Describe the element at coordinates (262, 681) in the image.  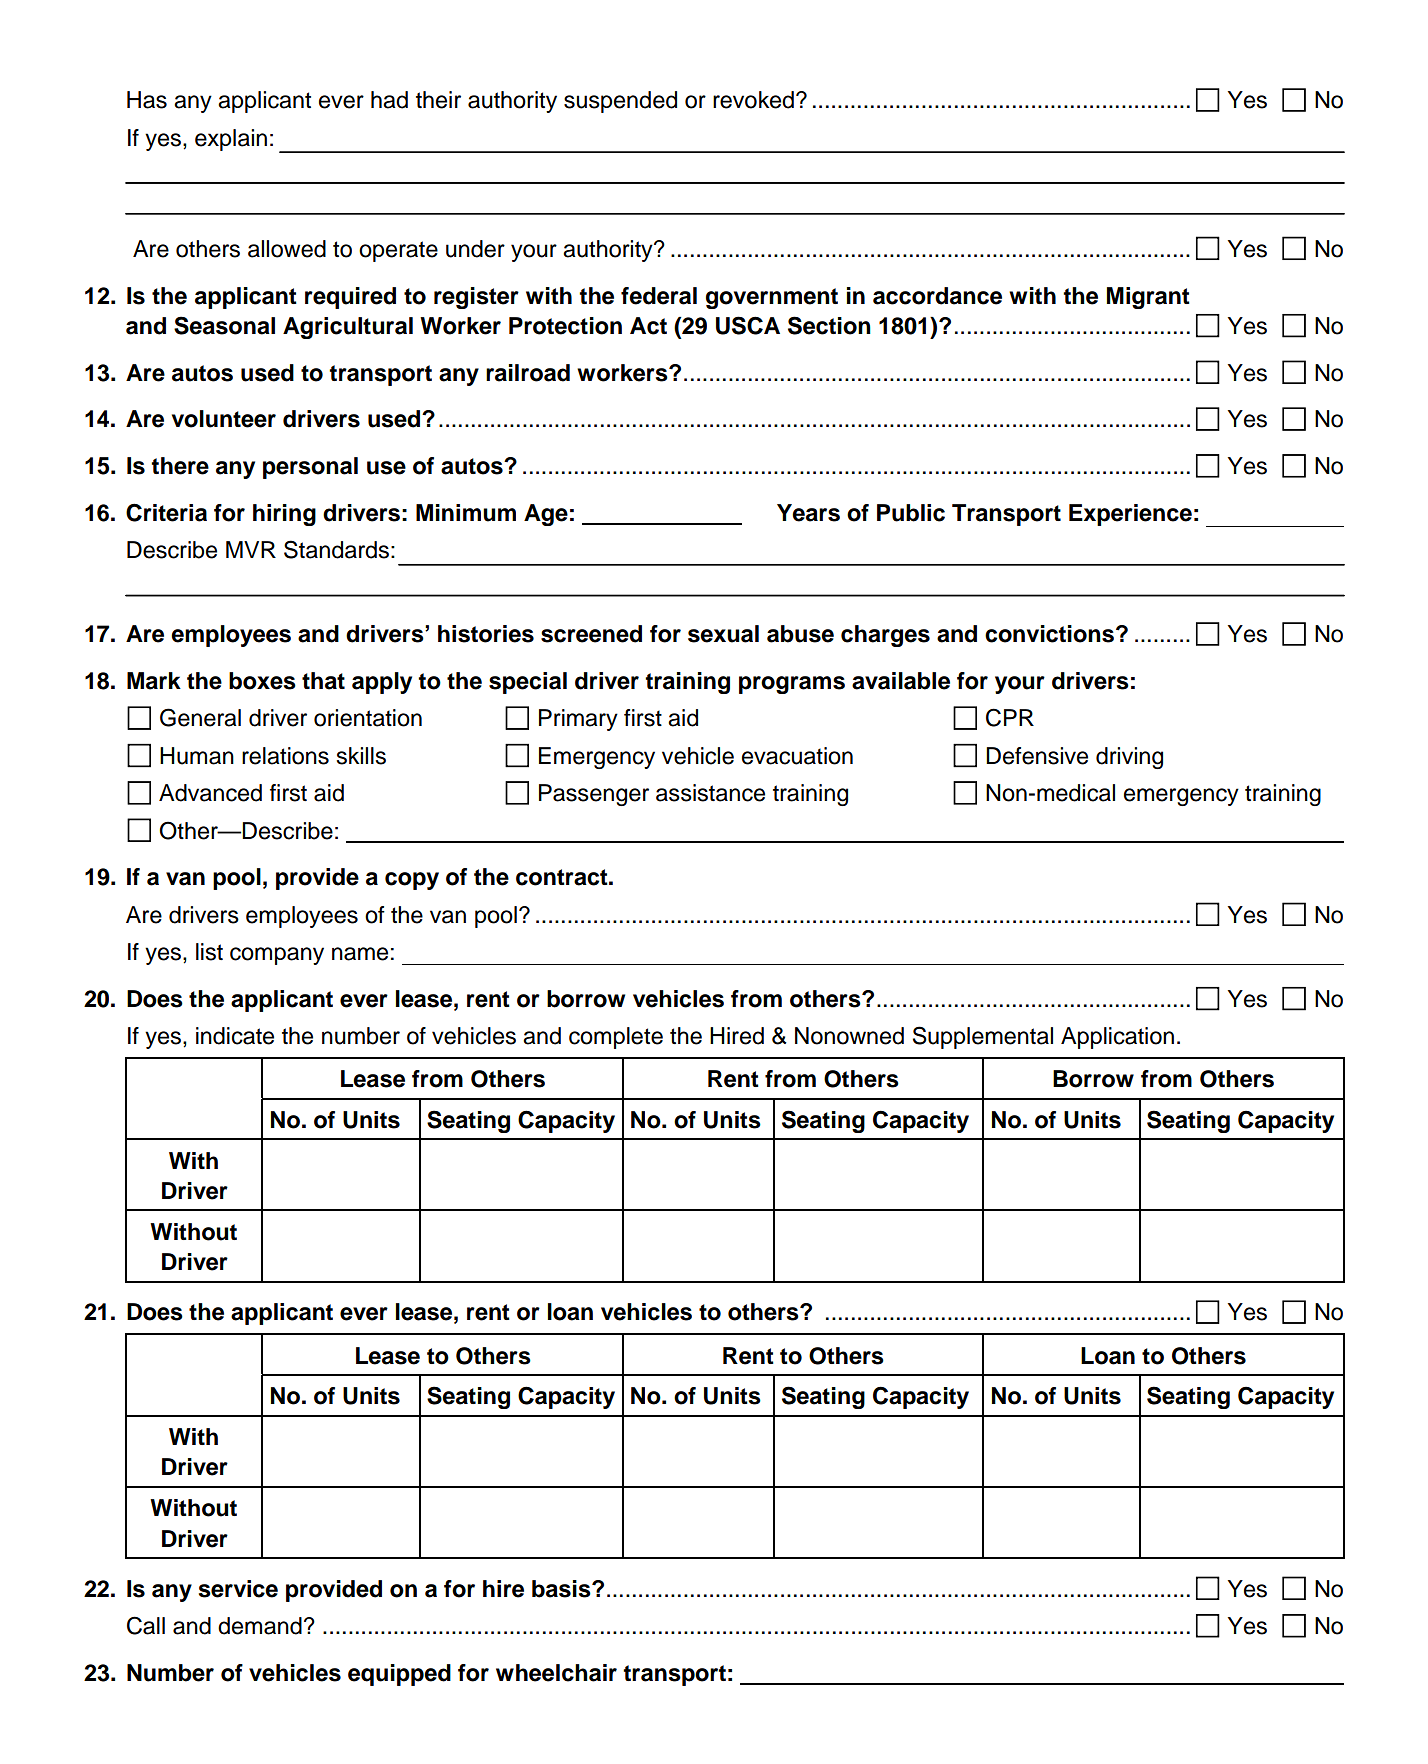
I see `boxes` at that location.
